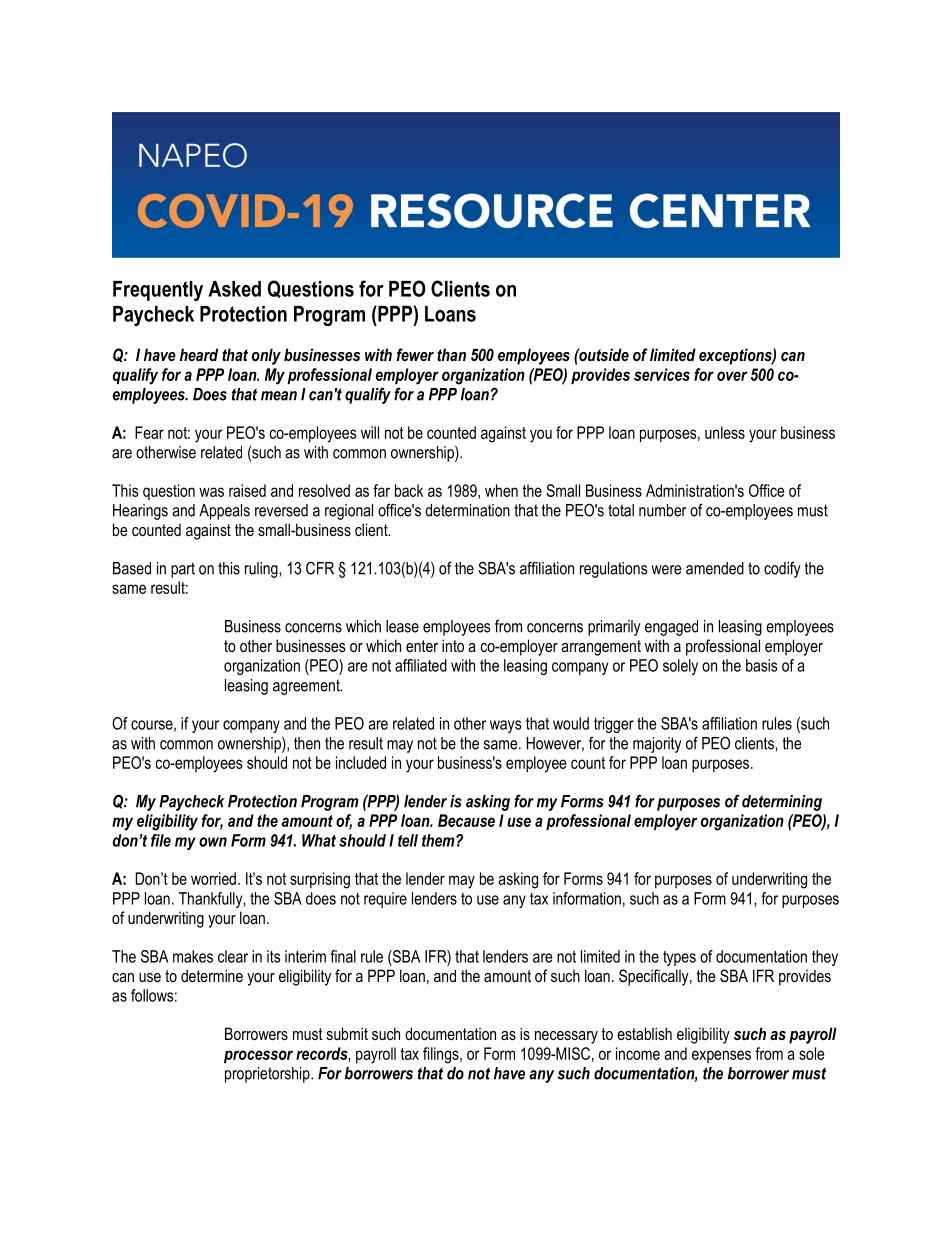 This screenshot has height=1233, width=952. Describe the element at coordinates (234, 289) in the screenshot. I see `Asked` at that location.
